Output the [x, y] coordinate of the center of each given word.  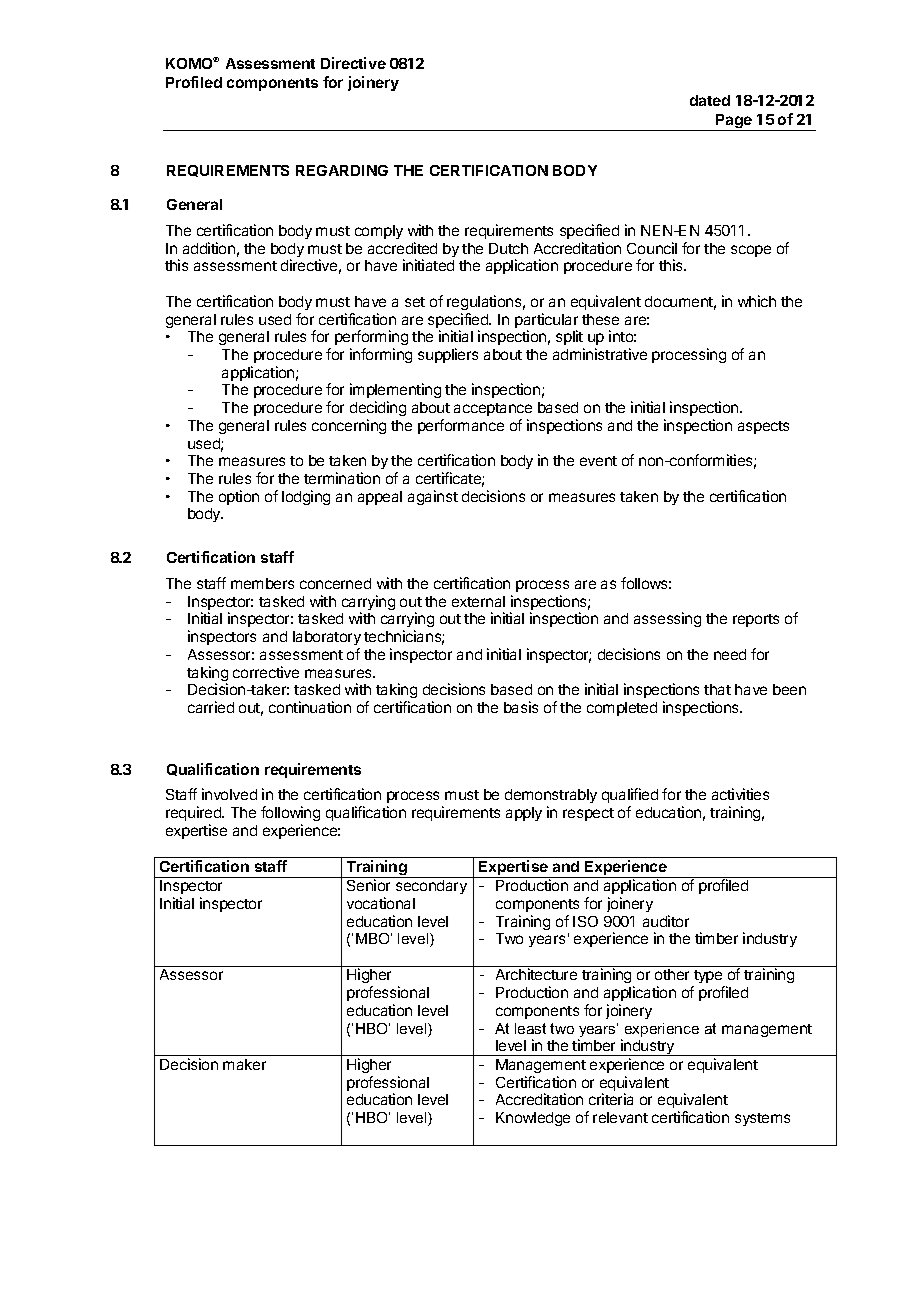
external [478, 601]
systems [762, 1119]
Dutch [508, 248]
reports [756, 620]
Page [734, 122]
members [262, 583]
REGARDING [342, 170]
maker [244, 1064]
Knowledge [533, 1119]
